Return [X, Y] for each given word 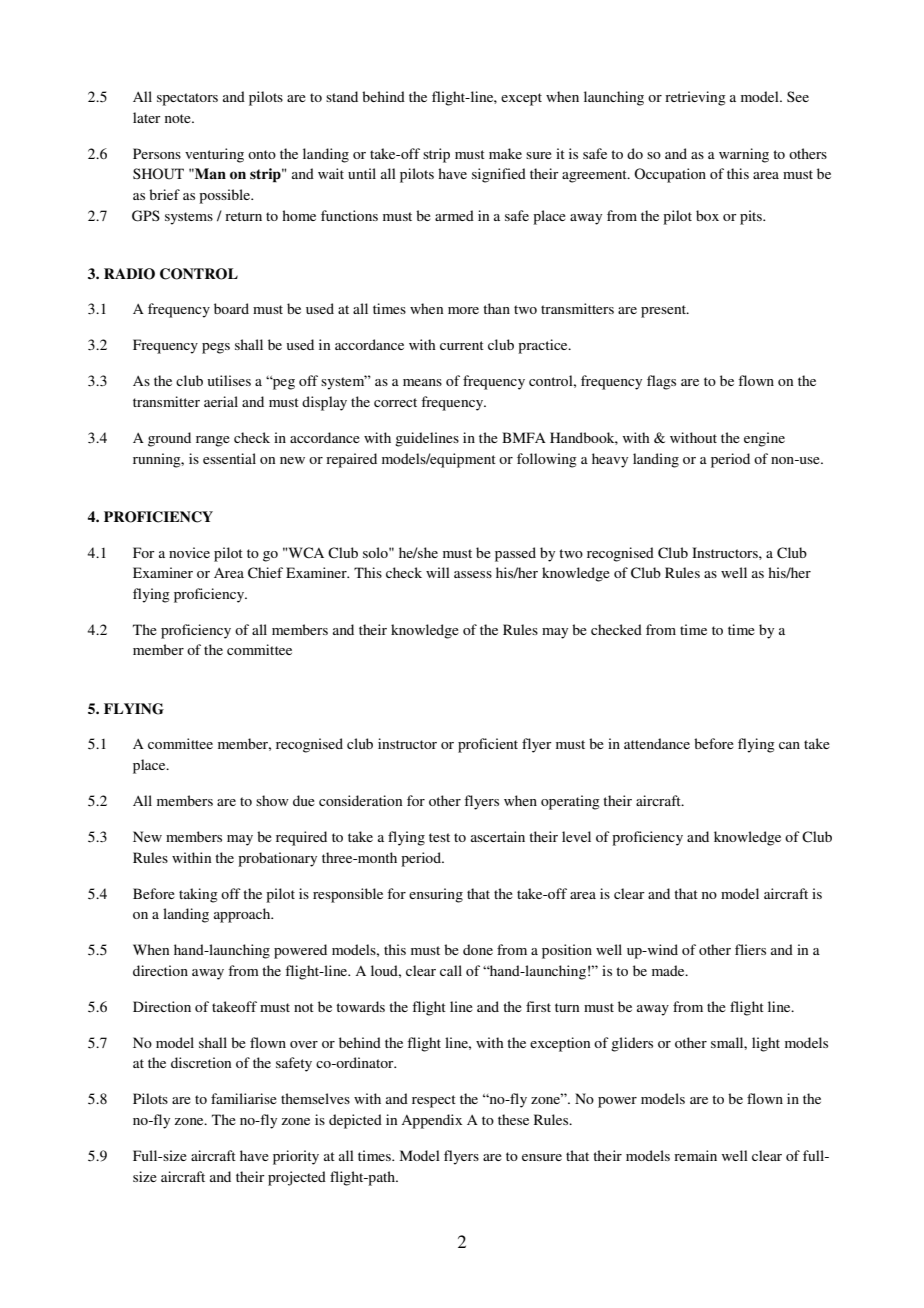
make [505, 153]
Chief [265, 573]
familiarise [244, 1098]
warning [744, 155]
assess [473, 574]
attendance [657, 743]
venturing [214, 155]
